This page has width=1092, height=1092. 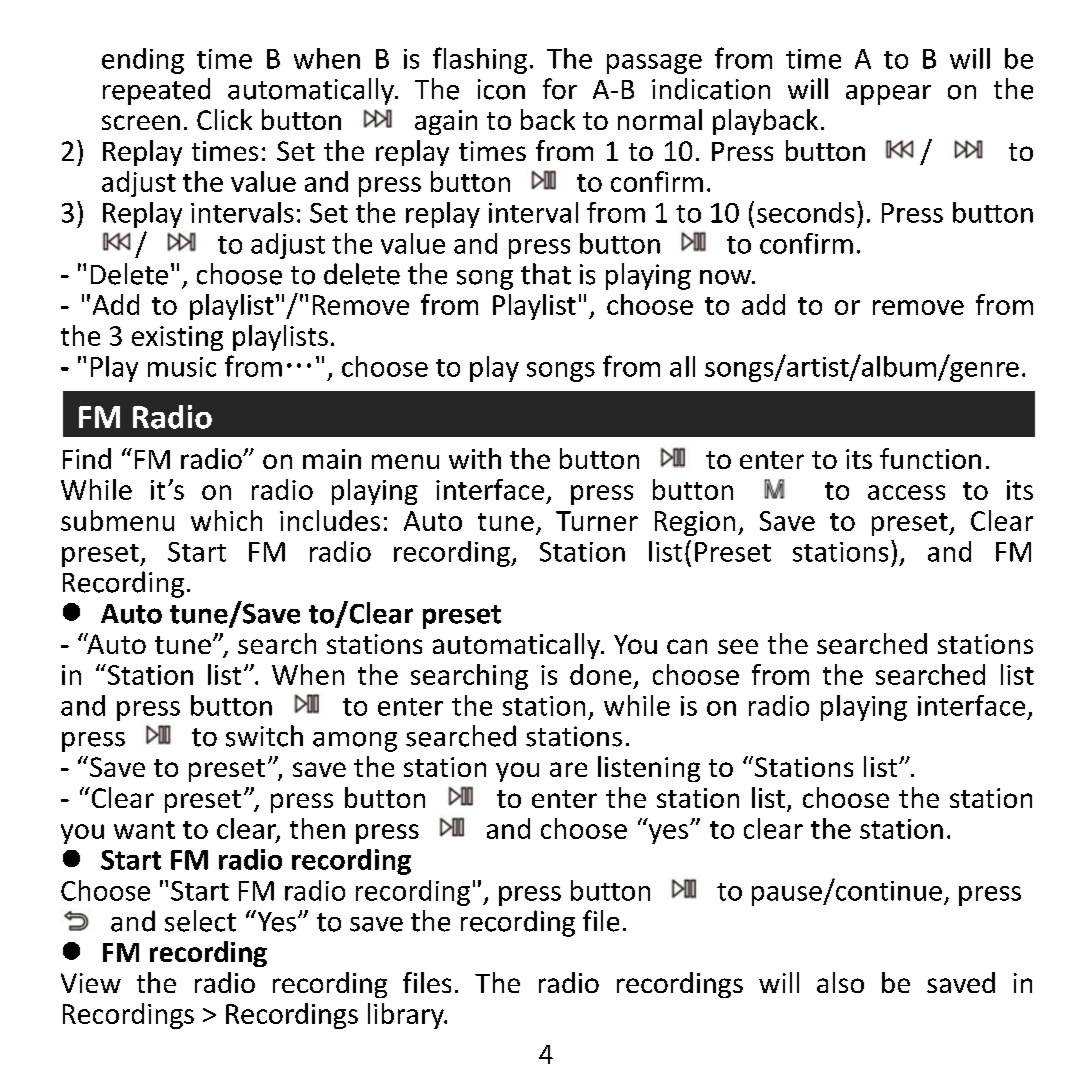 I want to click on repeated, so click(x=156, y=91).
